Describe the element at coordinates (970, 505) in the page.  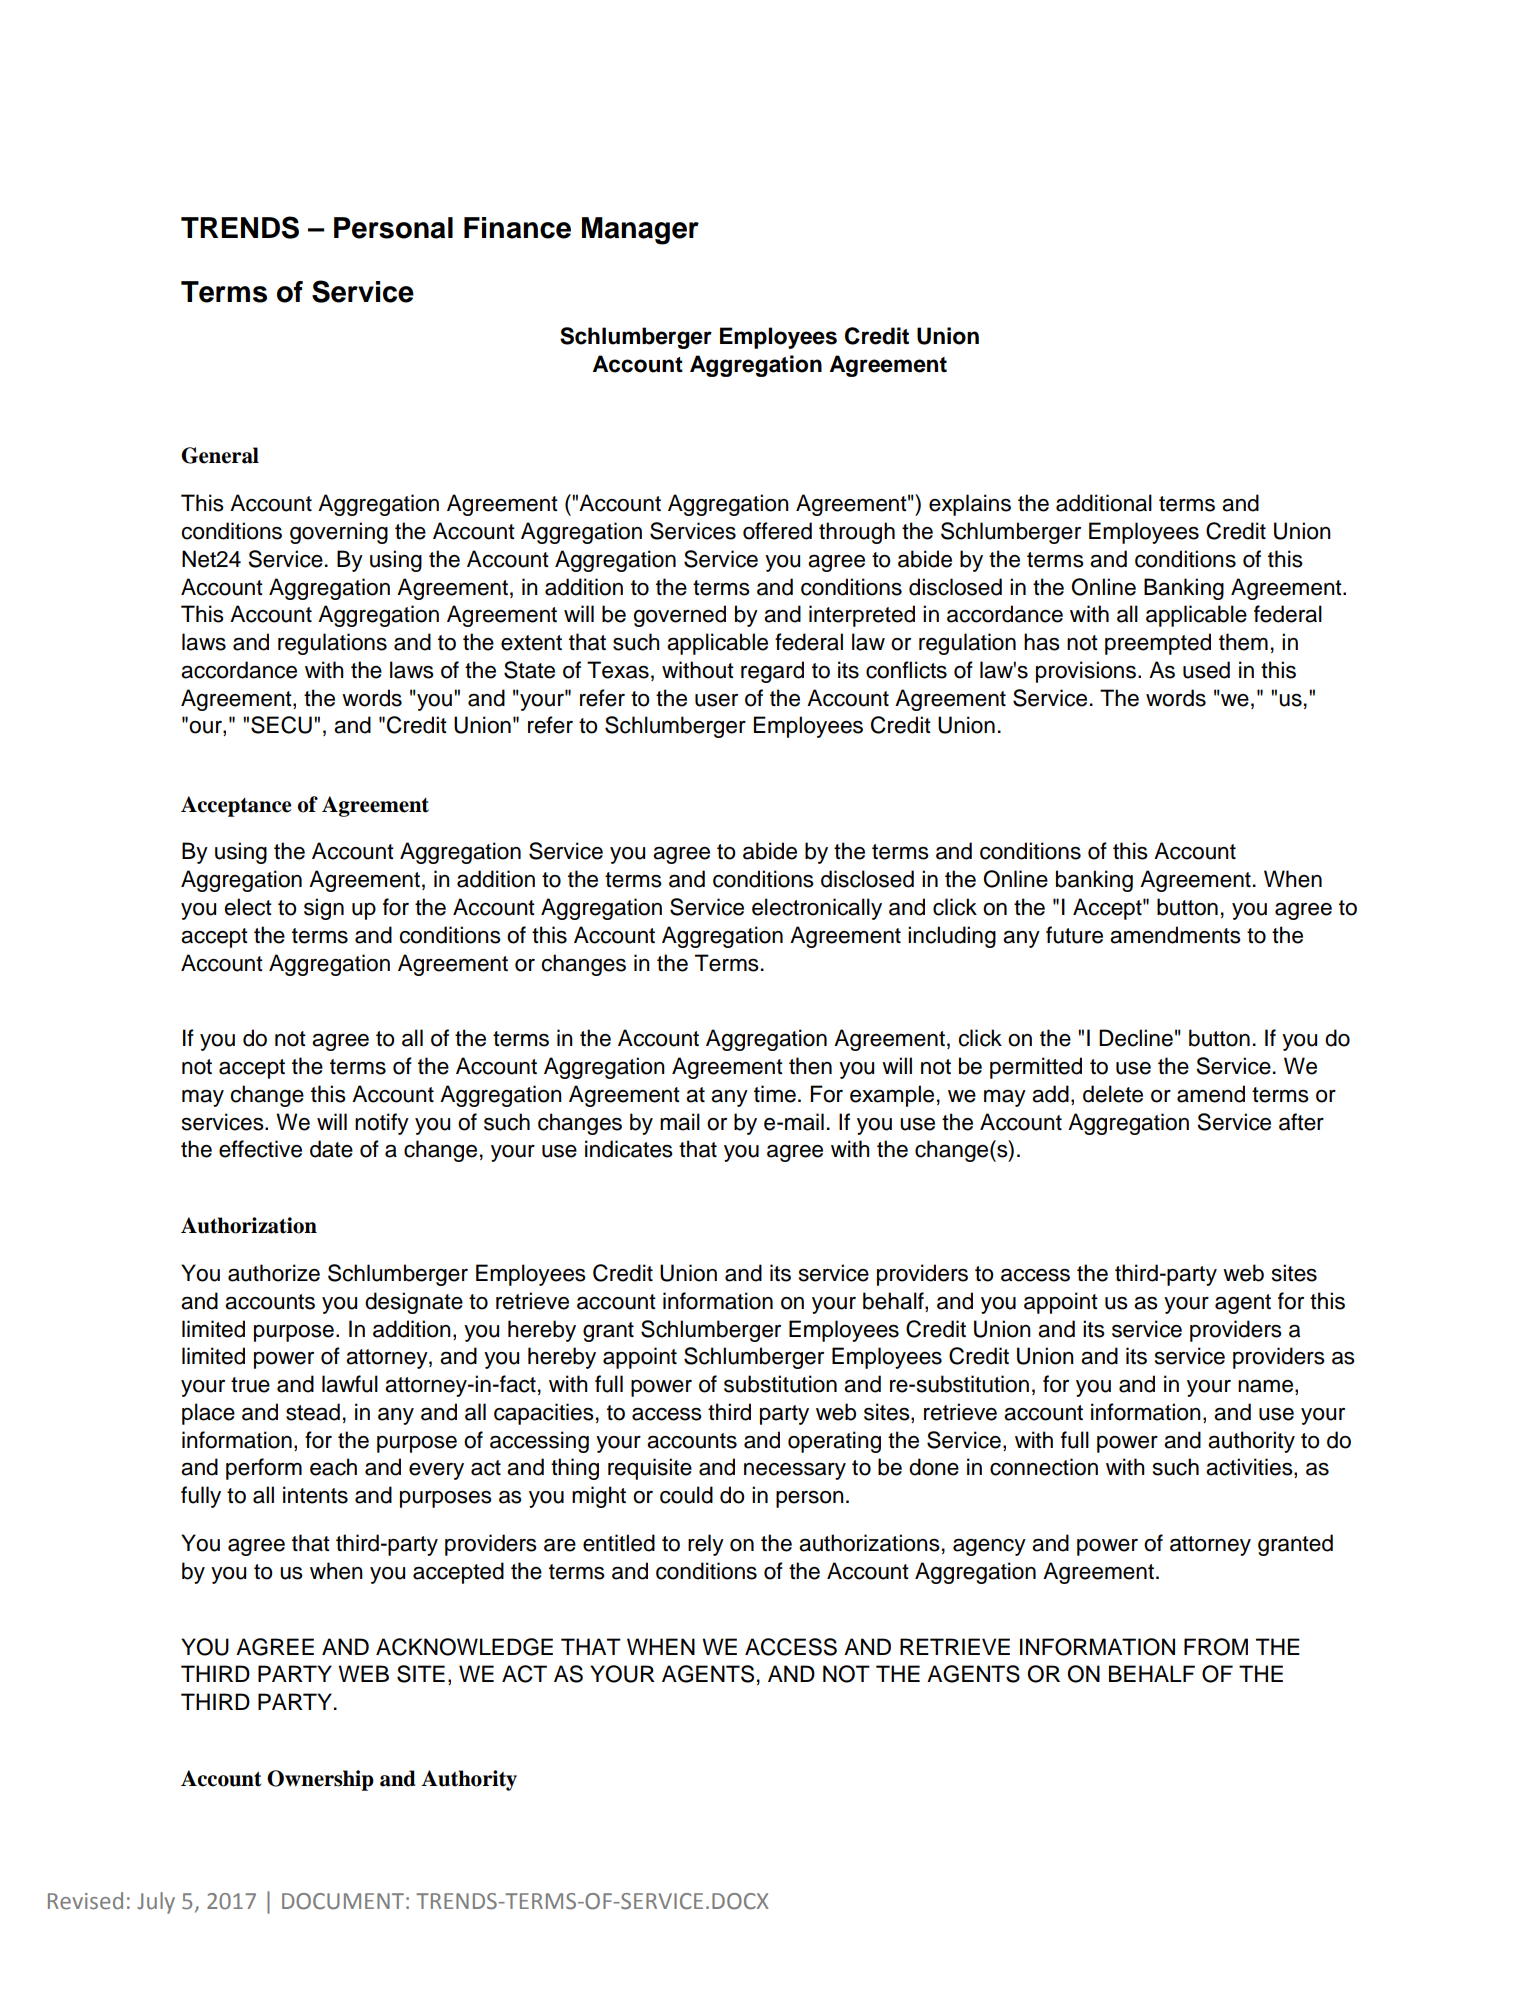
I see `explains` at that location.
